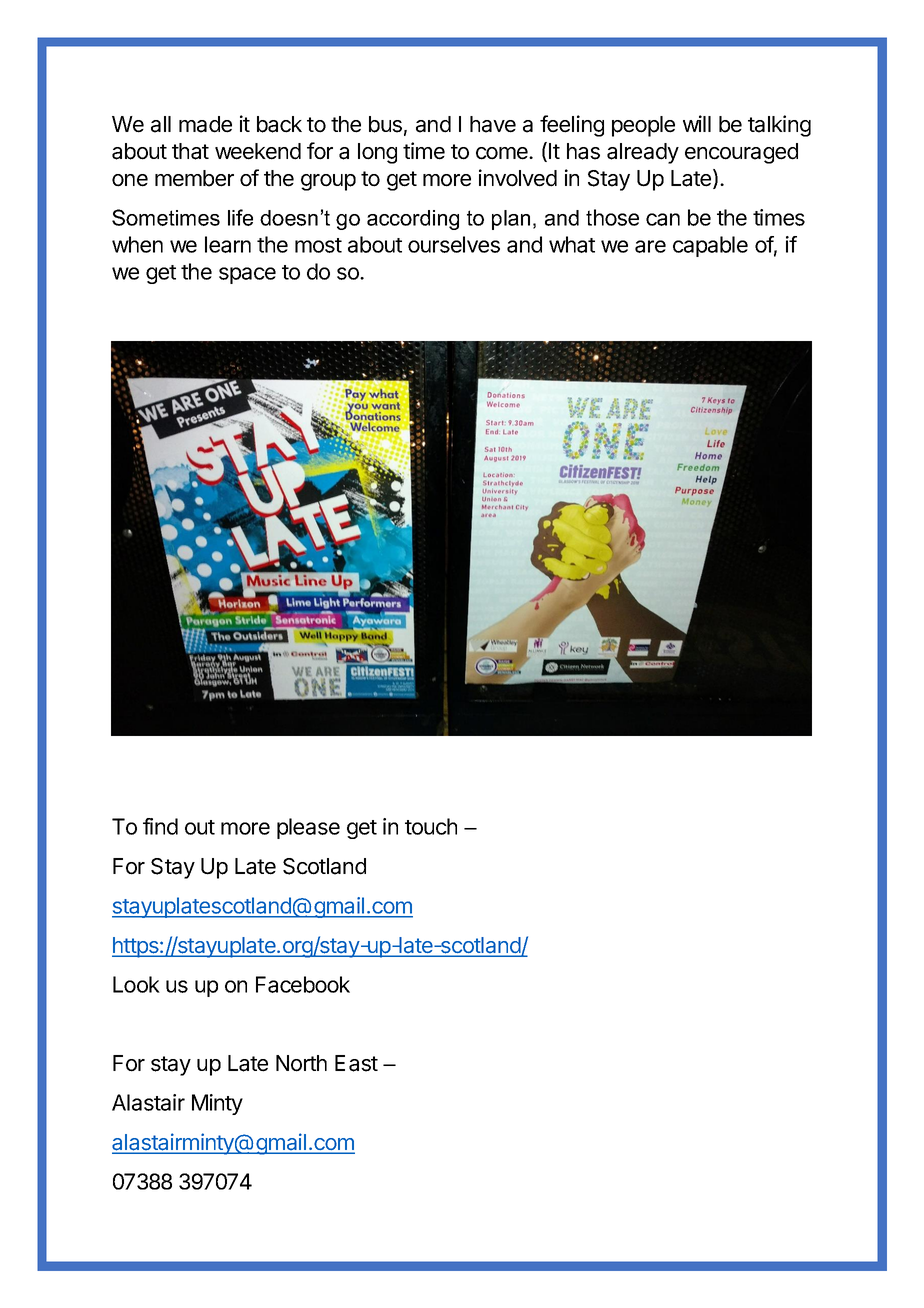  Describe the element at coordinates (160, 826) in the document. I see `find` at that location.
